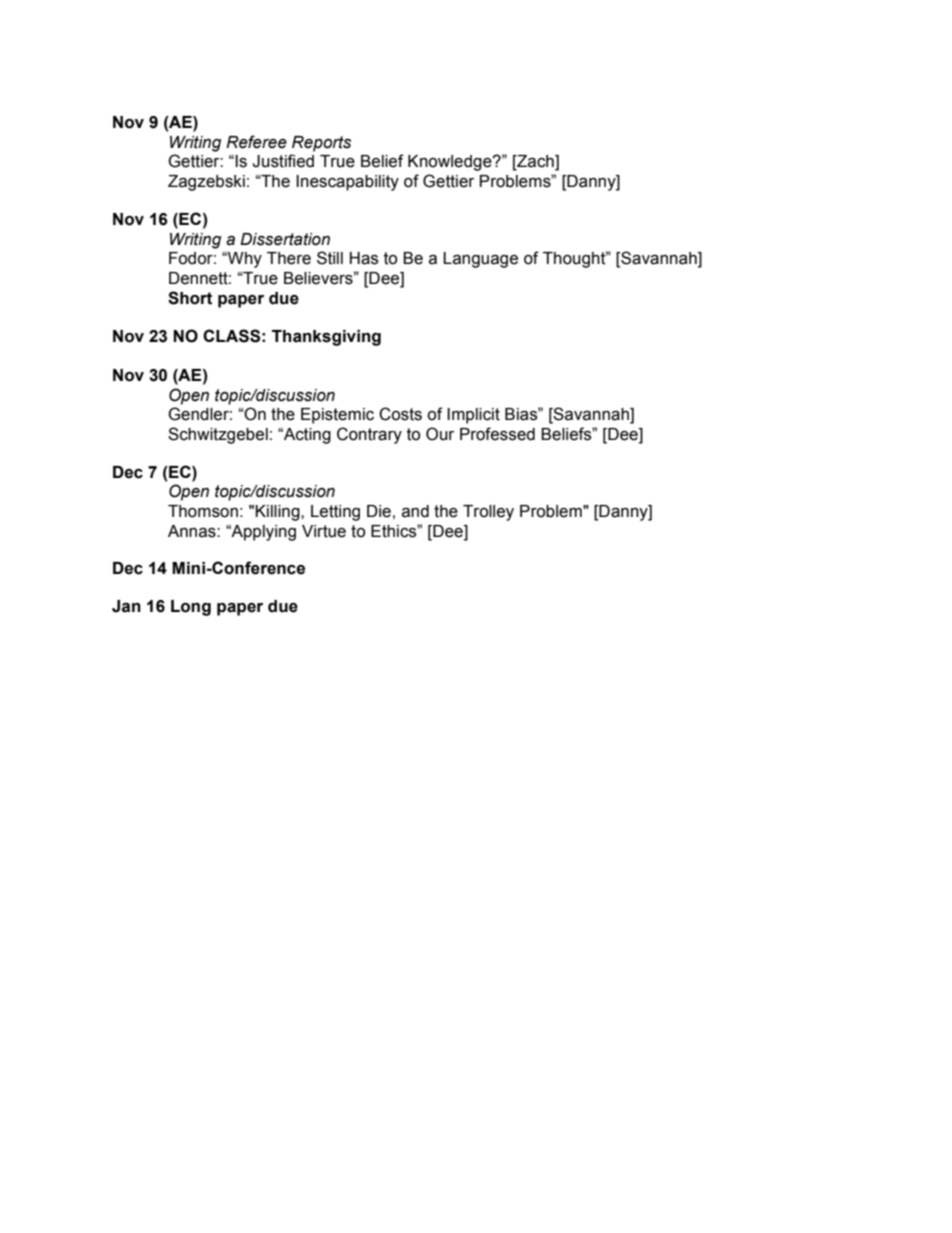 The height and width of the page is (1233, 952). I want to click on Knowledge, so click(451, 163).
